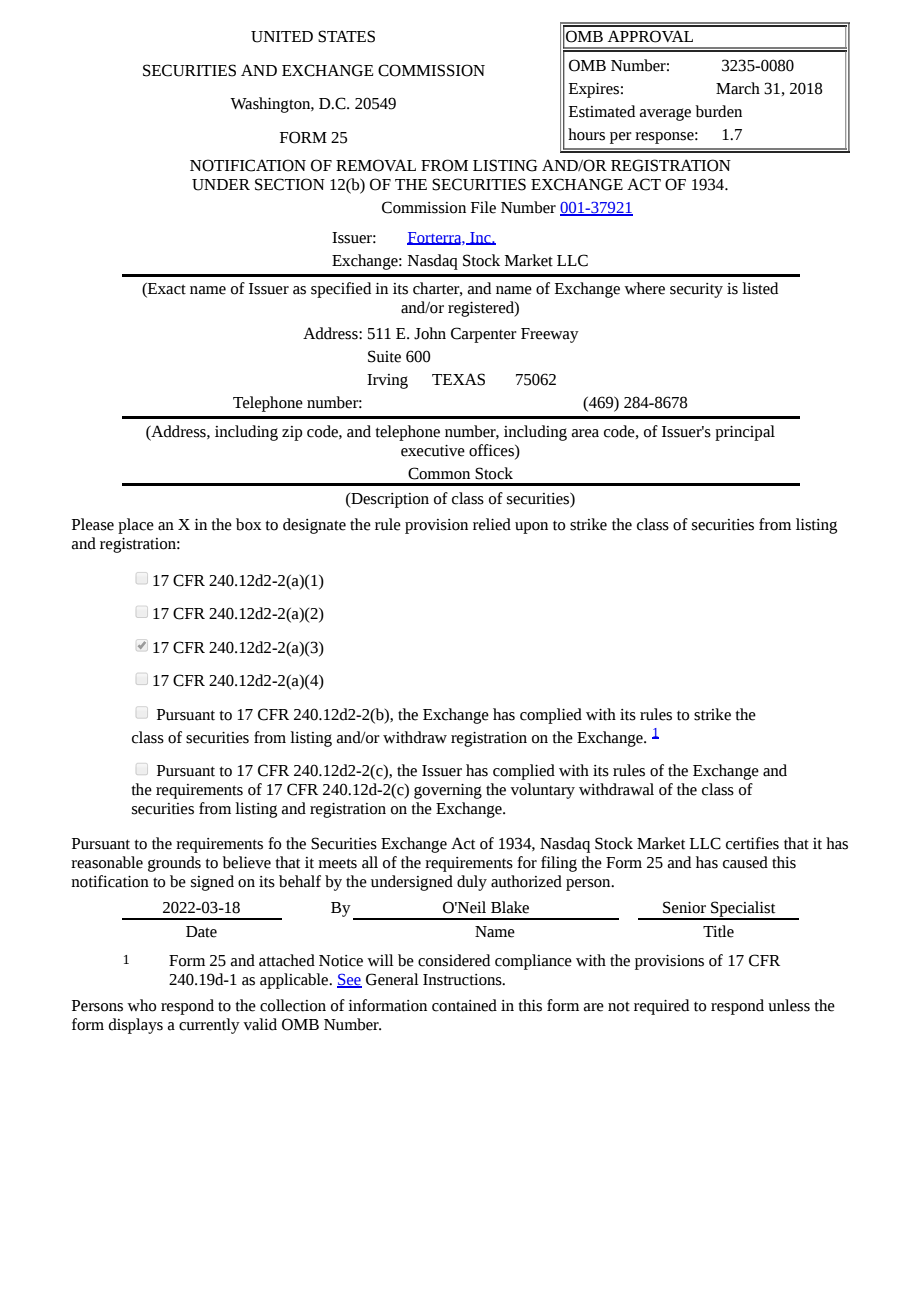 The height and width of the document is (1308, 924). Describe the element at coordinates (136, 526) in the document. I see `place` at that location.
